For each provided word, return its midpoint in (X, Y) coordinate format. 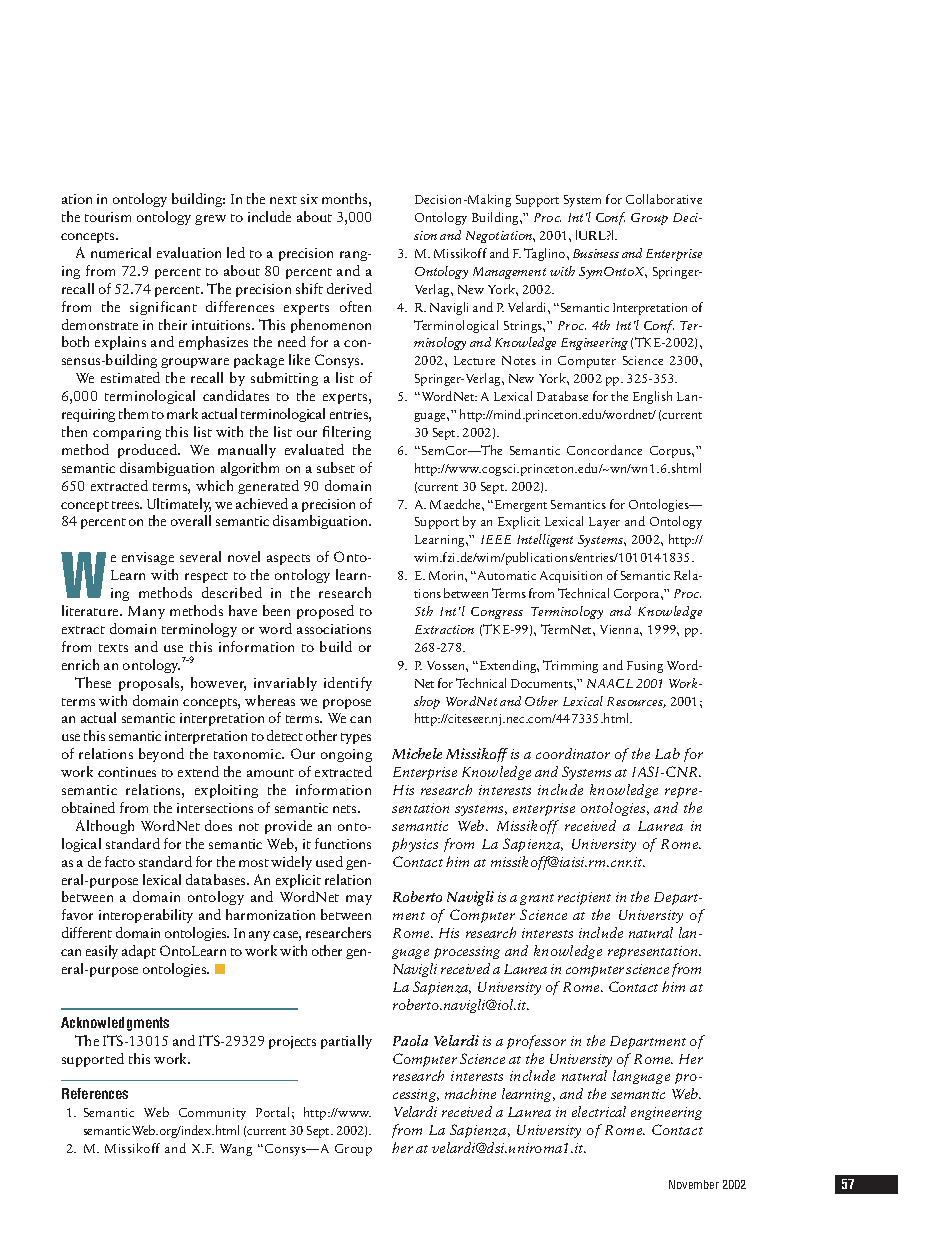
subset (336, 467)
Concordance (604, 450)
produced (149, 451)
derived (349, 288)
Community (212, 1114)
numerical (121, 252)
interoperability (146, 916)
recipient (584, 898)
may (359, 900)
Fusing (645, 667)
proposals (150, 684)
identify (348, 684)
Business (596, 253)
